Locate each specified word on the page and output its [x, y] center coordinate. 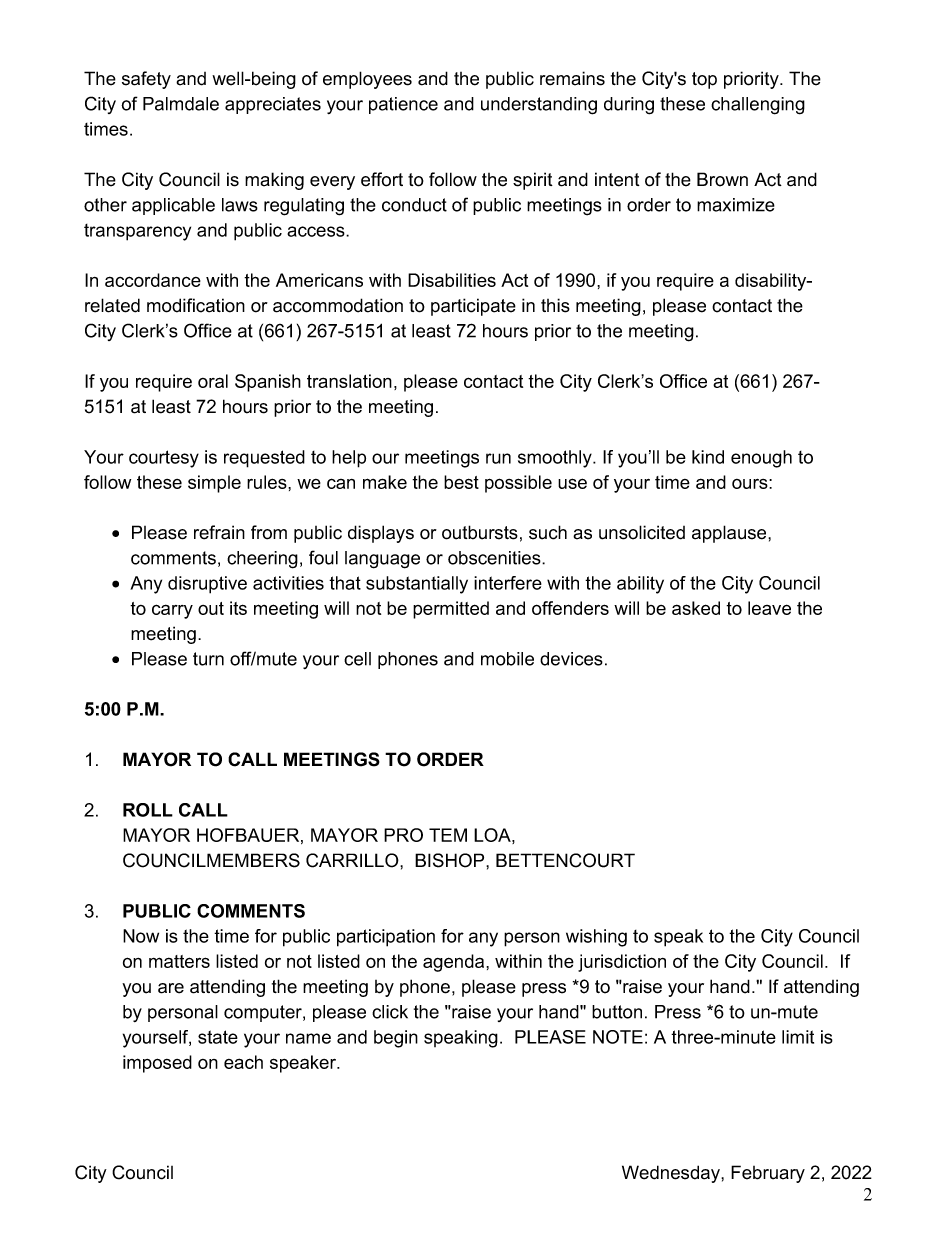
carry [172, 611]
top [704, 80]
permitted [451, 610]
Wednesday [672, 1174]
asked [696, 608]
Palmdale [181, 104]
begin [396, 1039]
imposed [157, 1064]
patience [403, 105]
